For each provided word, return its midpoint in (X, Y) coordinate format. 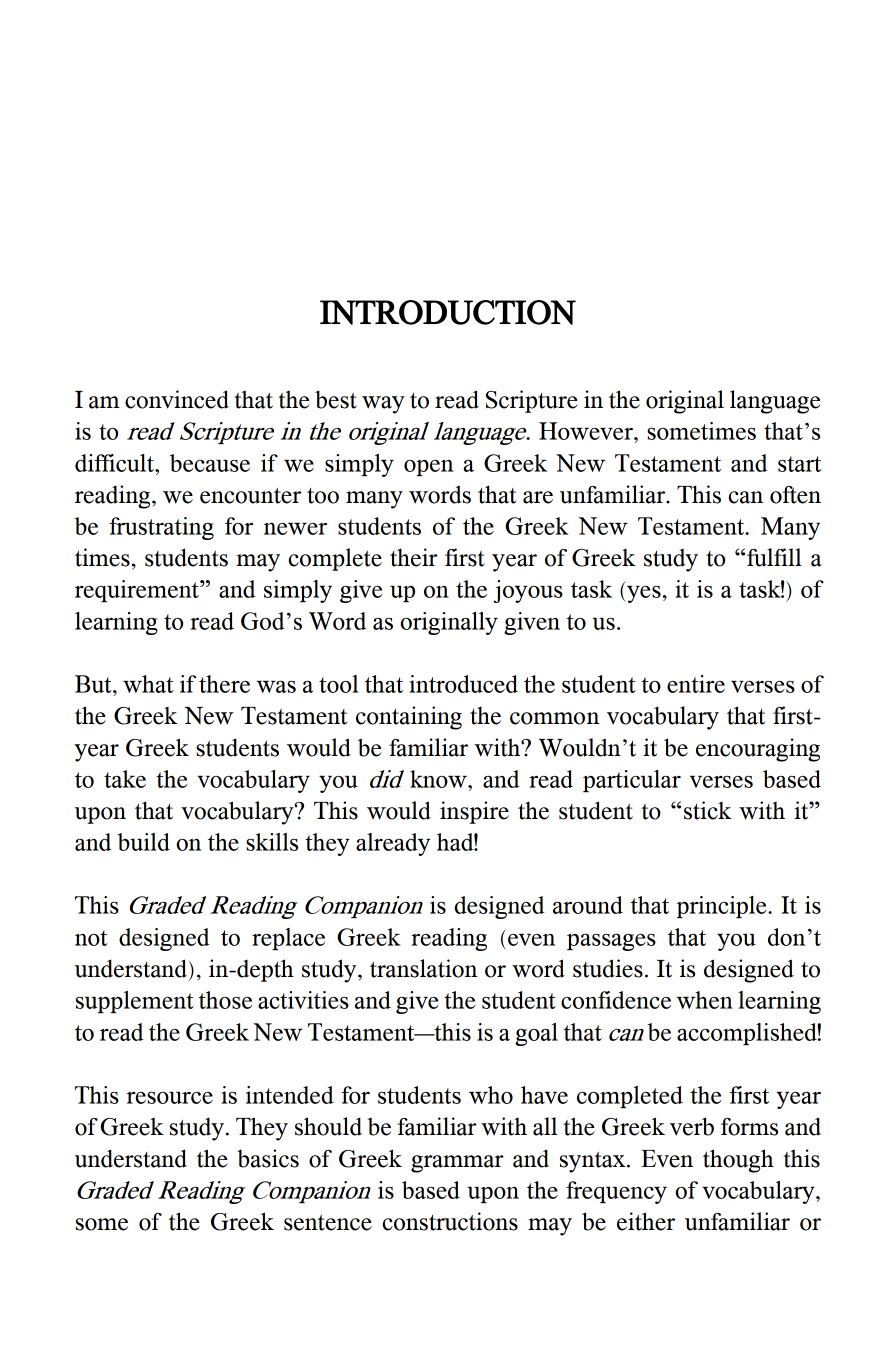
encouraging (758, 750)
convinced (177, 399)
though (738, 1161)
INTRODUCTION (448, 312)
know (440, 779)
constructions (450, 1221)
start (799, 464)
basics (268, 1158)
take (125, 779)
